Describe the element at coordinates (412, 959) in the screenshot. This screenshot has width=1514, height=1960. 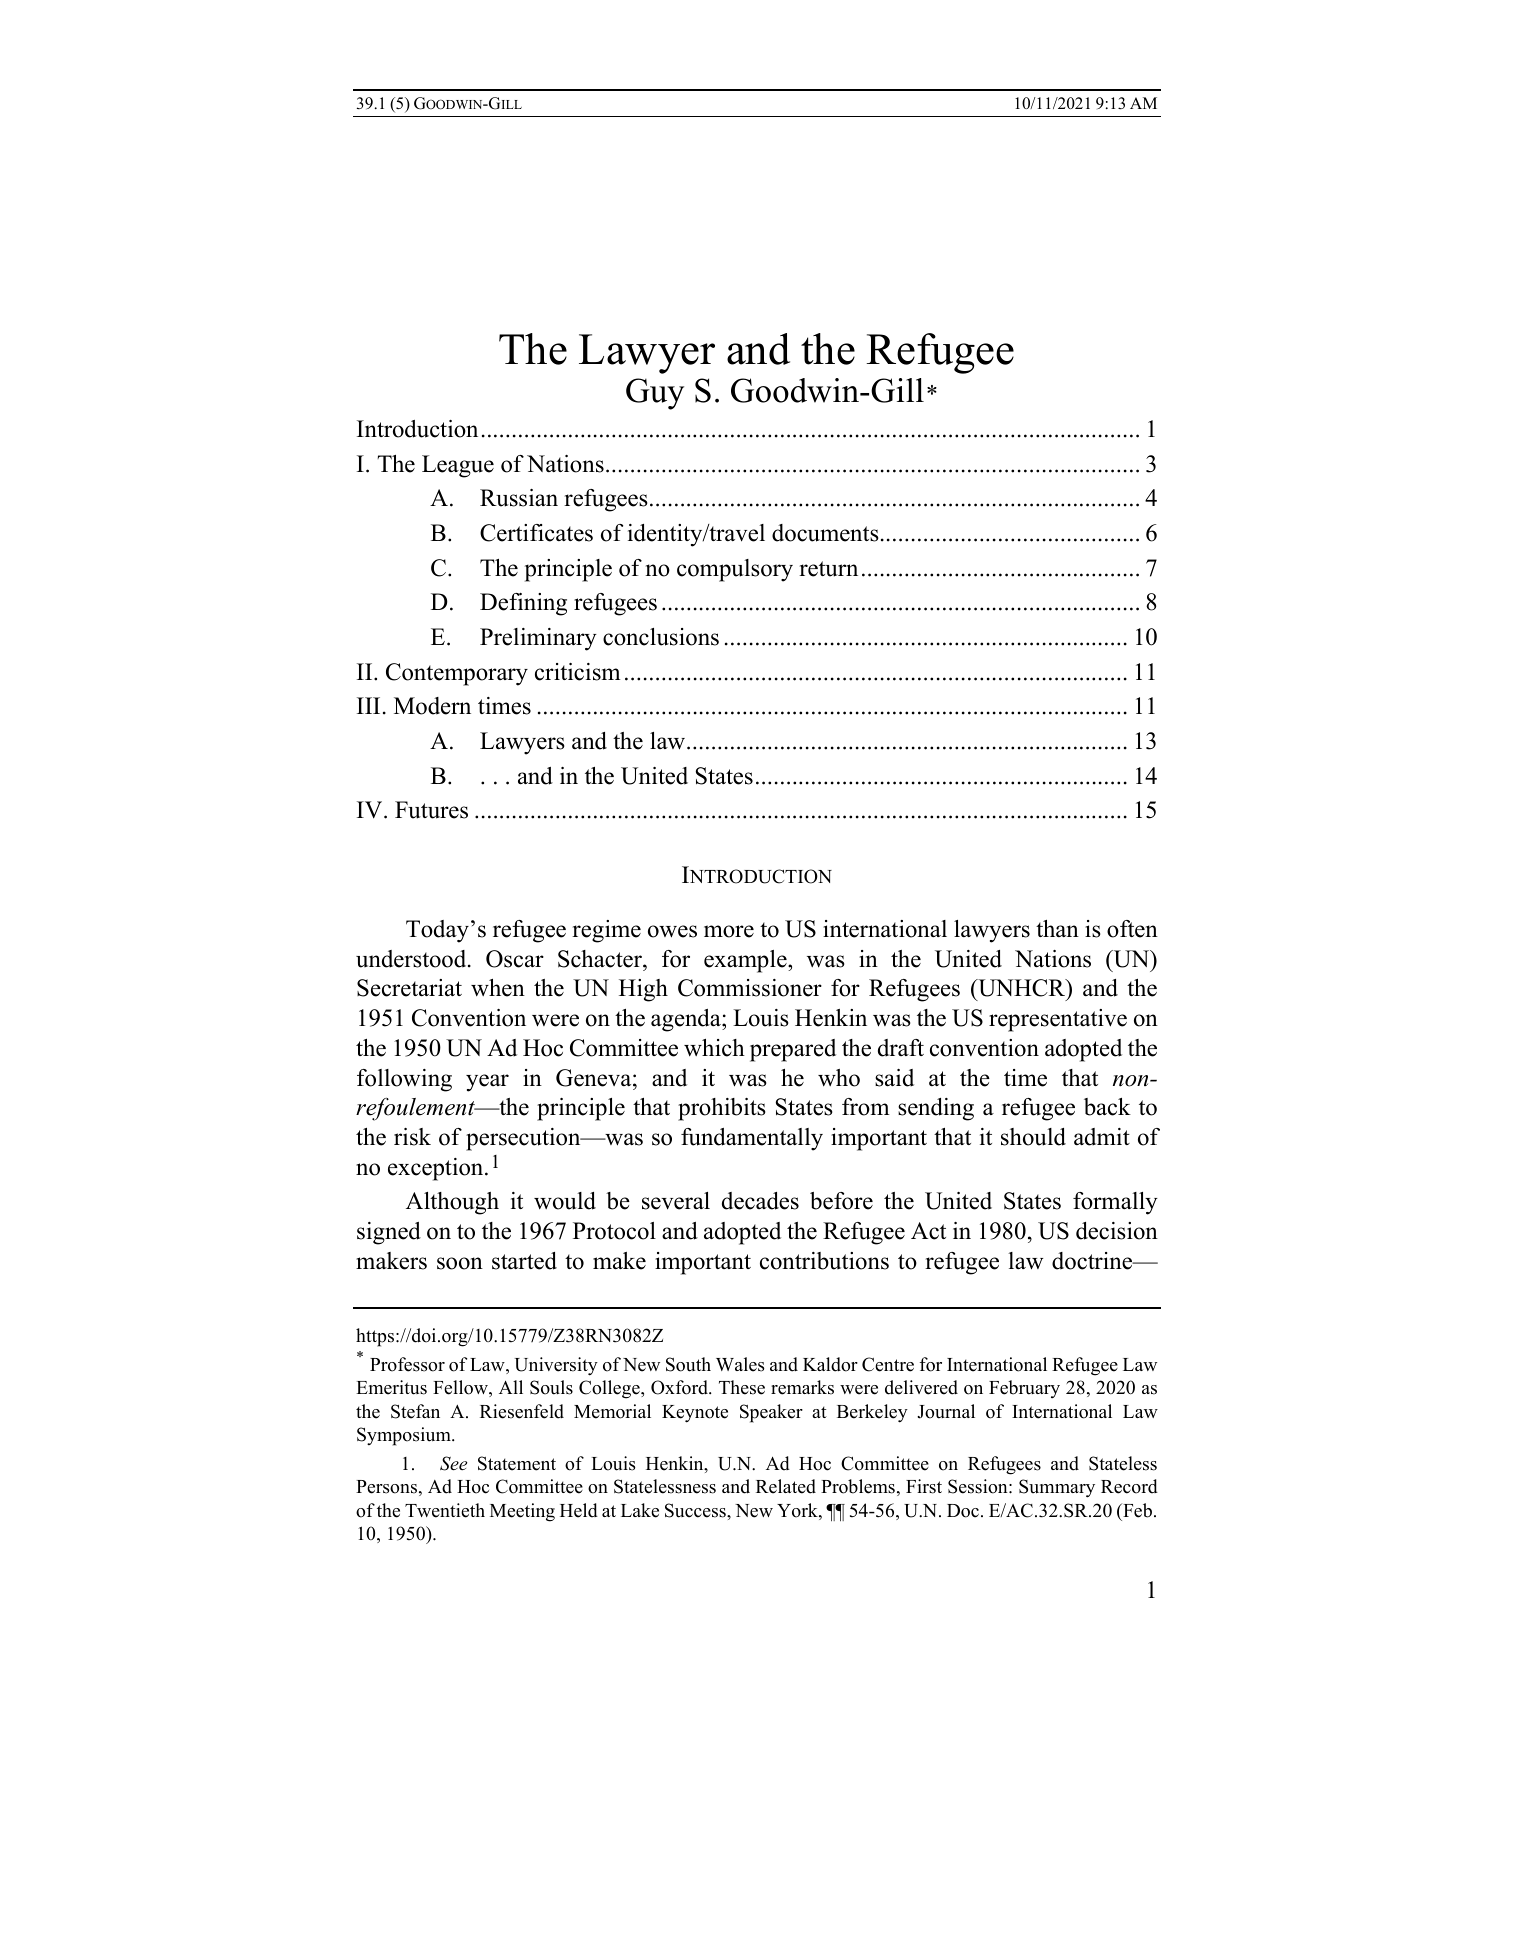
I see `understood` at that location.
